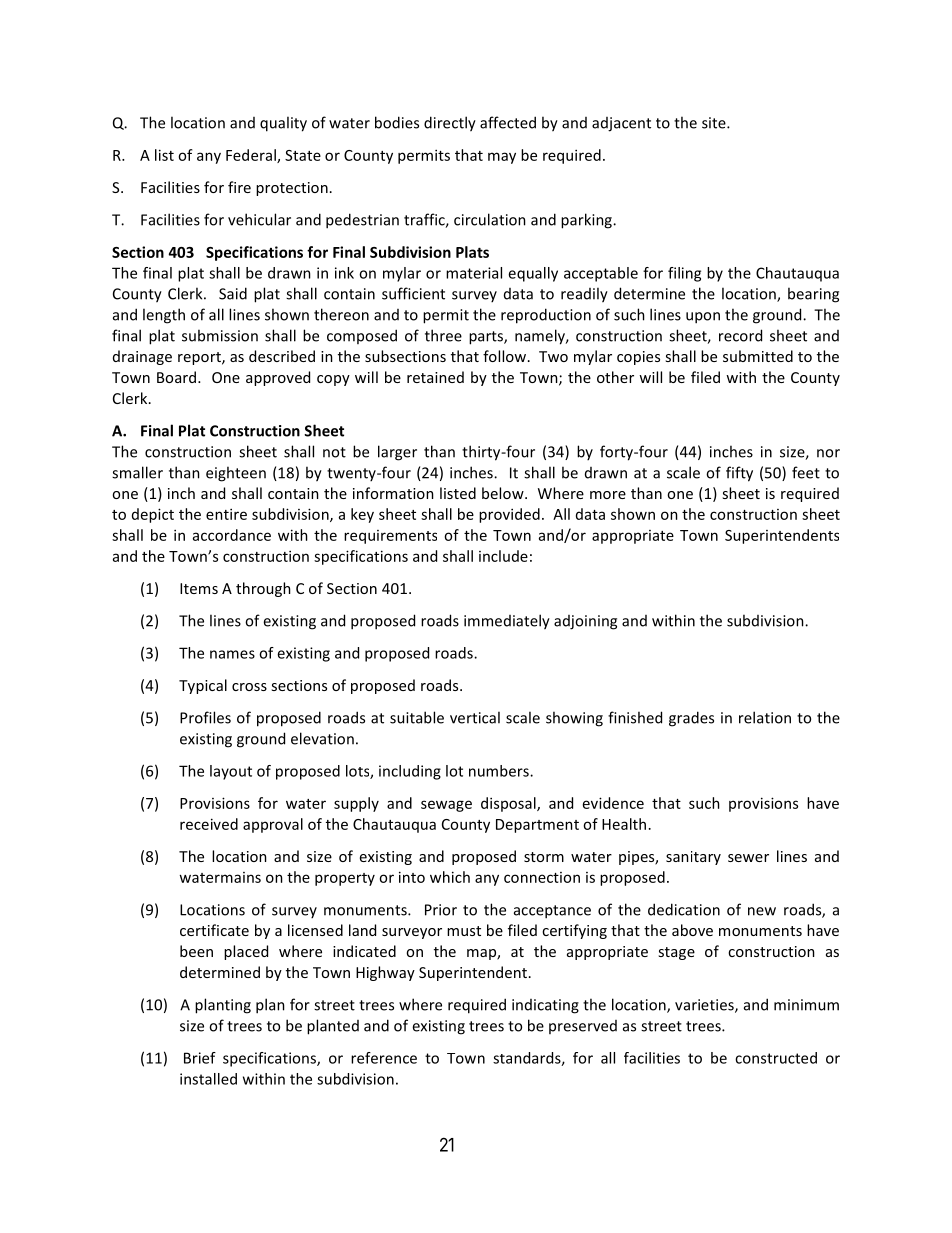 This screenshot has height=1233, width=952. Describe the element at coordinates (507, 622) in the screenshot. I see `immediately` at that location.
